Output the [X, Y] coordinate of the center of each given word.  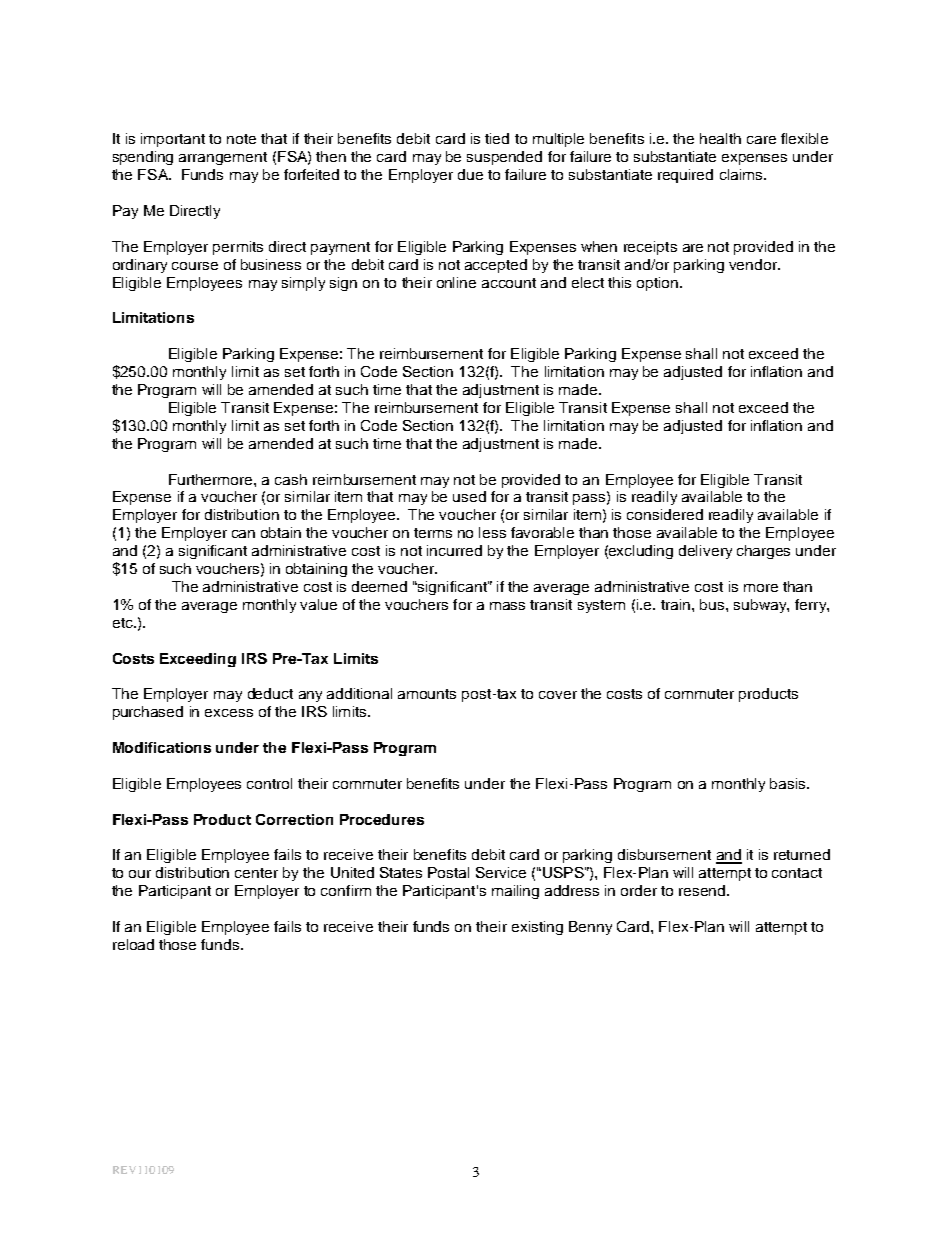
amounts [427, 694]
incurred [454, 550]
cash [291, 479]
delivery [705, 552]
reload [133, 944]
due [470, 174]
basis [789, 783]
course [195, 266]
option [659, 284]
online [456, 282]
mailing [515, 892]
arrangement [223, 158]
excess [229, 713]
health [720, 138]
